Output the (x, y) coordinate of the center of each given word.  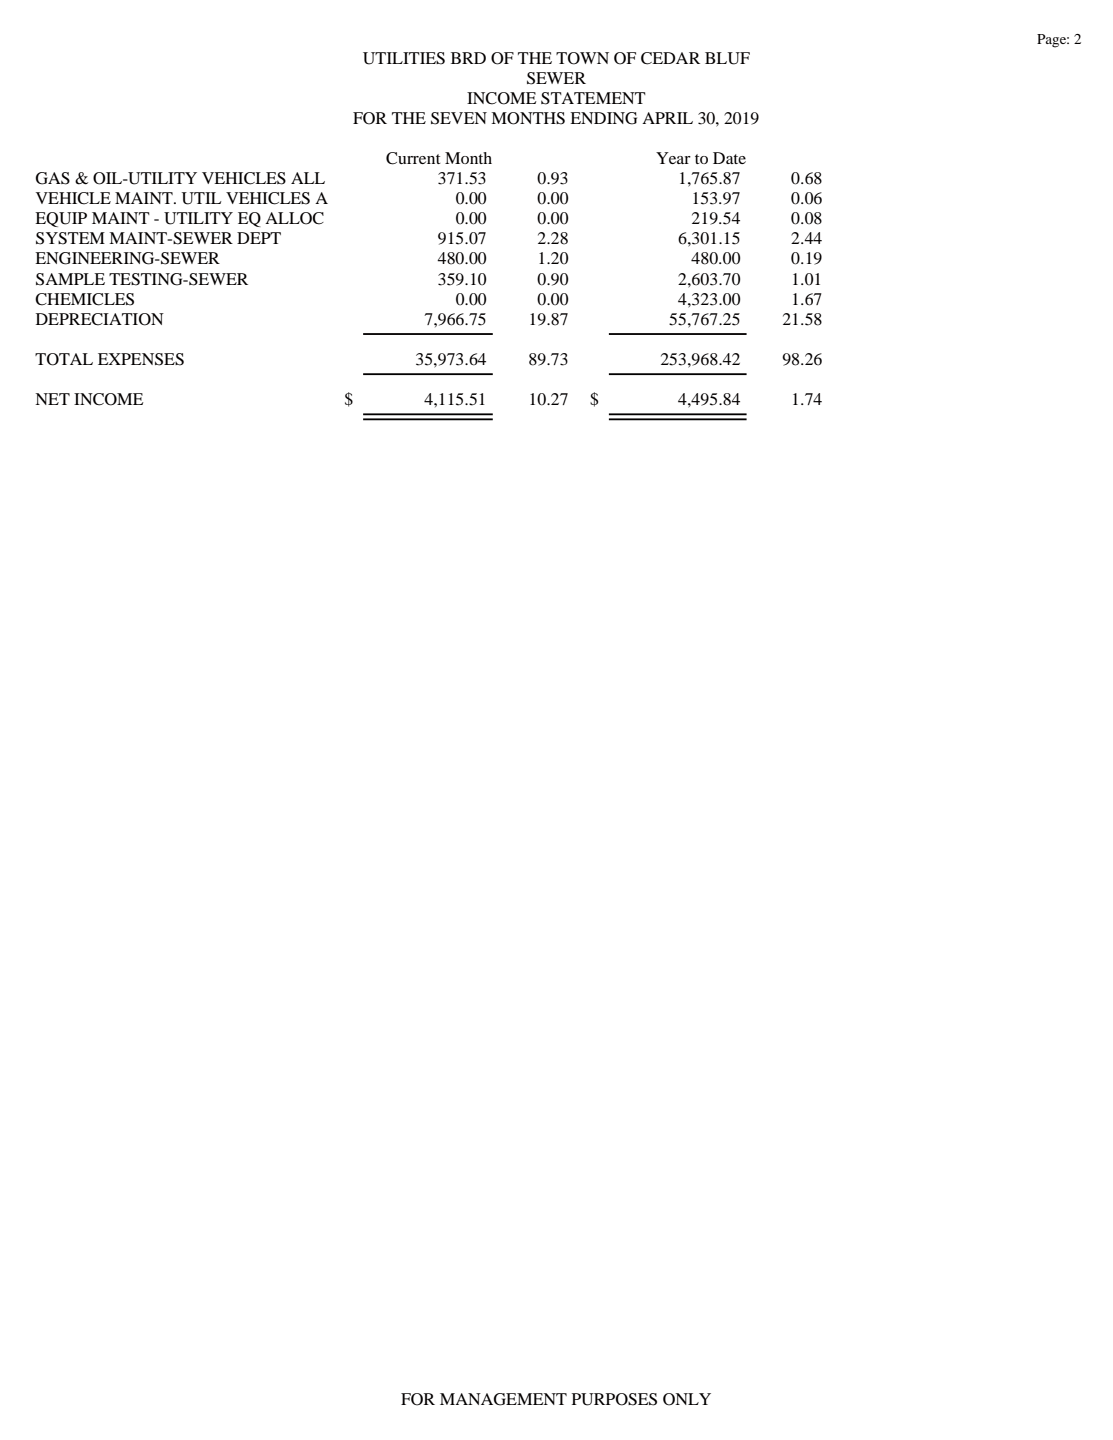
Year (673, 158)
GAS (53, 178)
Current (413, 158)
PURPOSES (614, 1399)
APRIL (667, 118)
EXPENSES (141, 359)
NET (52, 399)
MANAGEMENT (503, 1399)
